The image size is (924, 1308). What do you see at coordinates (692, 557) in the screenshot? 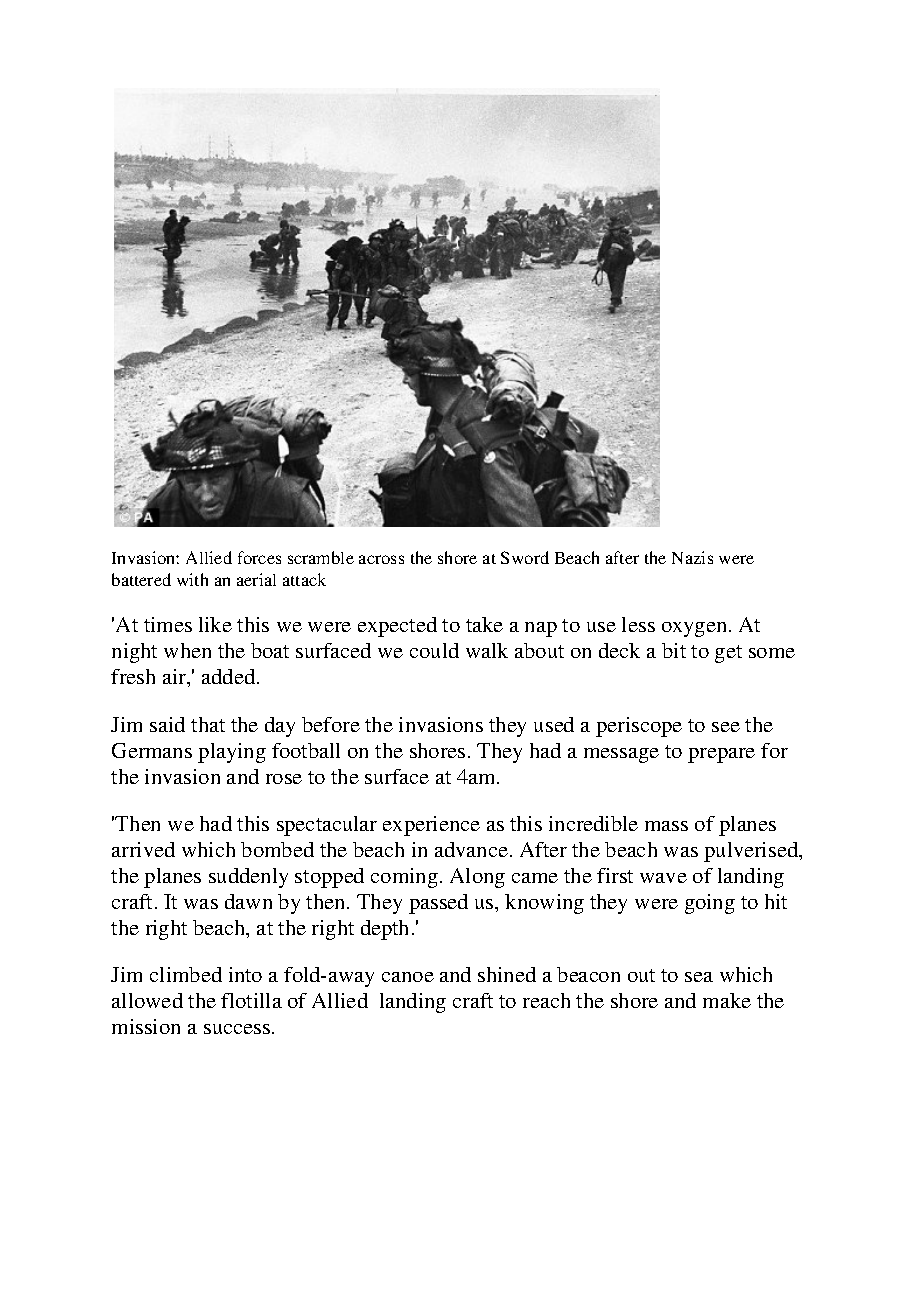
I see `Nazis` at bounding box center [692, 557].
